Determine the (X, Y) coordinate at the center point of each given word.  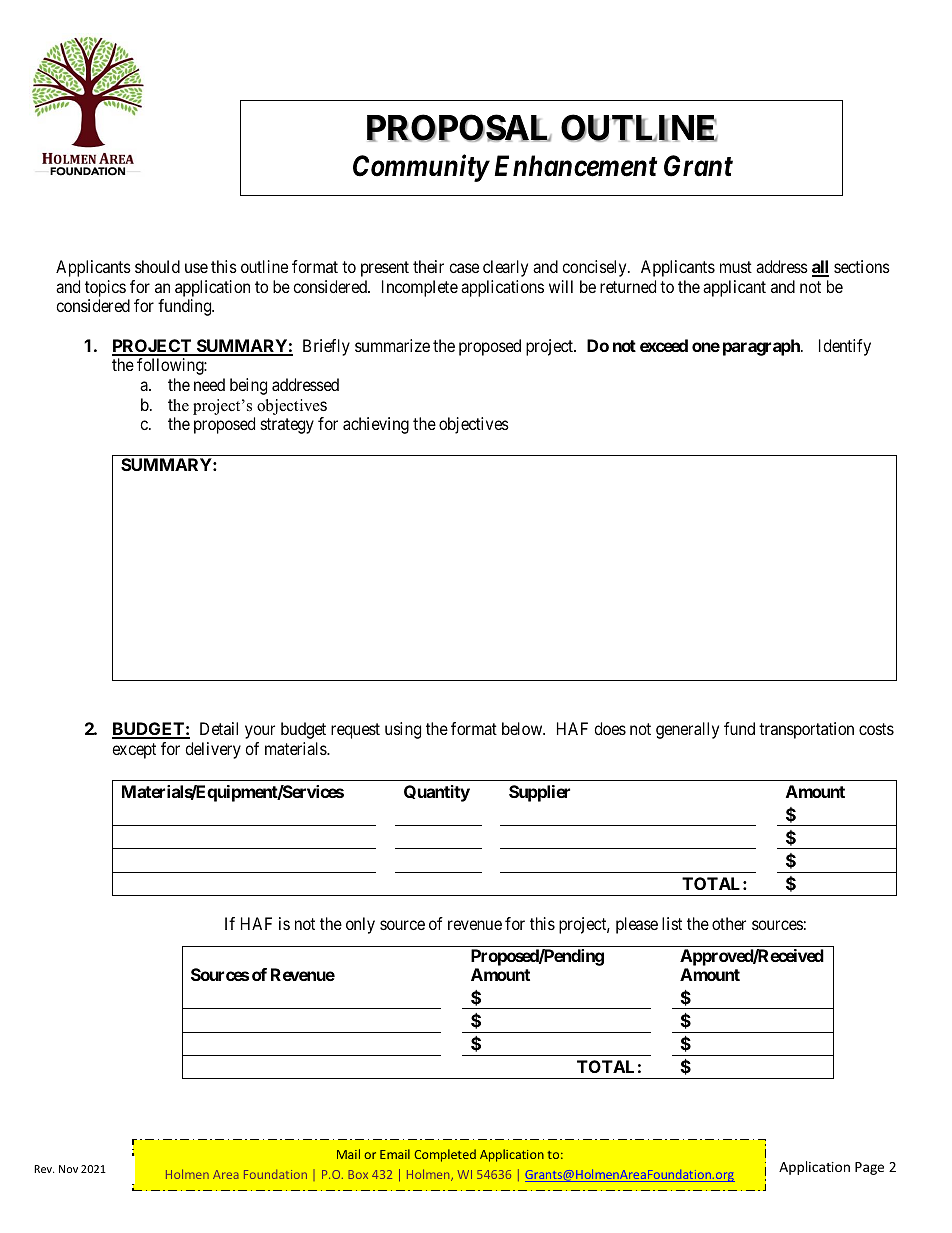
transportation (806, 730)
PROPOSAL (459, 128)
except (134, 751)
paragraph (762, 347)
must (736, 267)
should (157, 266)
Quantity (437, 793)
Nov (68, 1169)
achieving (376, 425)
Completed (445, 1155)
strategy (287, 426)
